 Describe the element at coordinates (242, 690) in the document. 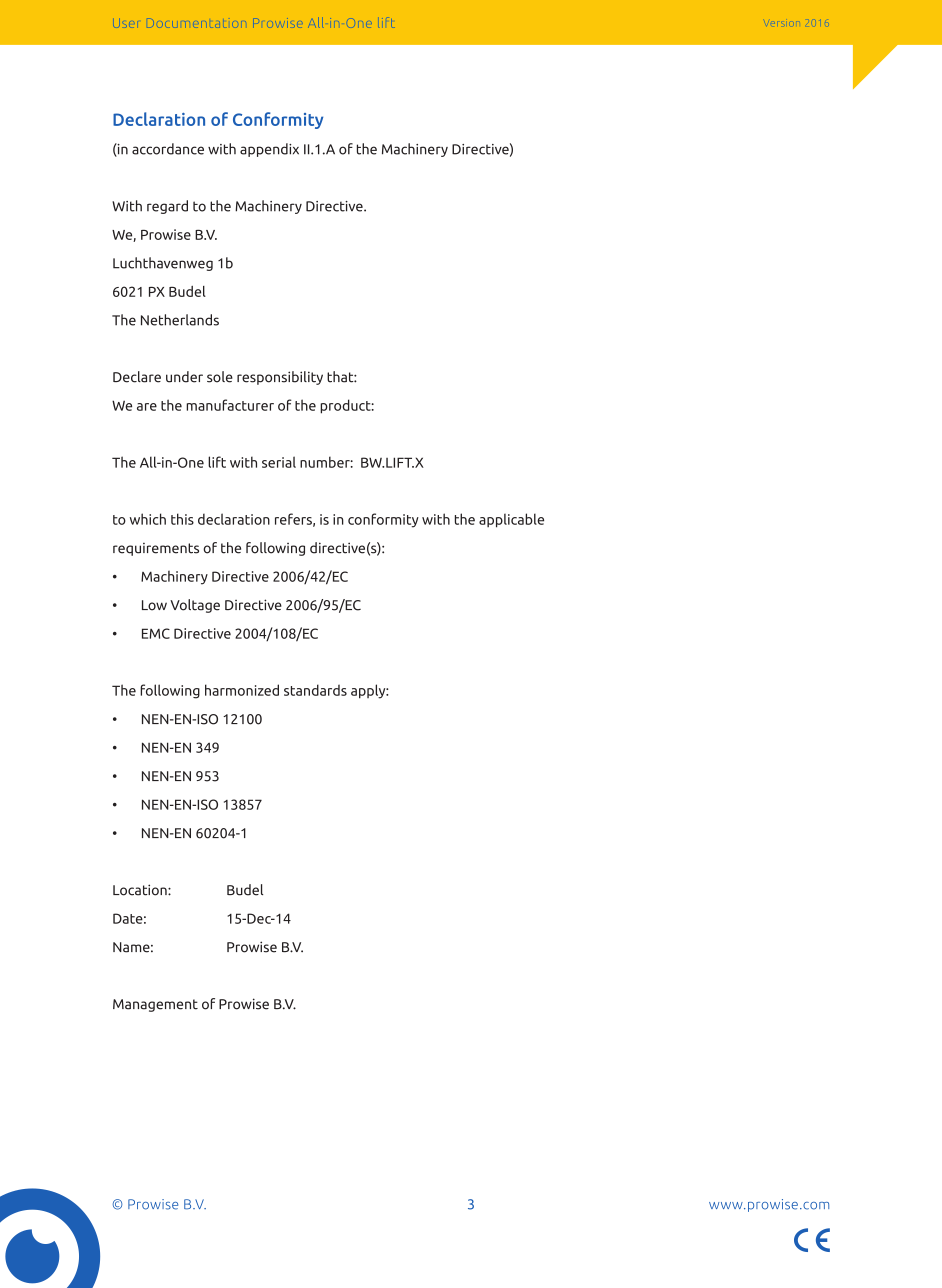

I see `harmonized` at that location.
